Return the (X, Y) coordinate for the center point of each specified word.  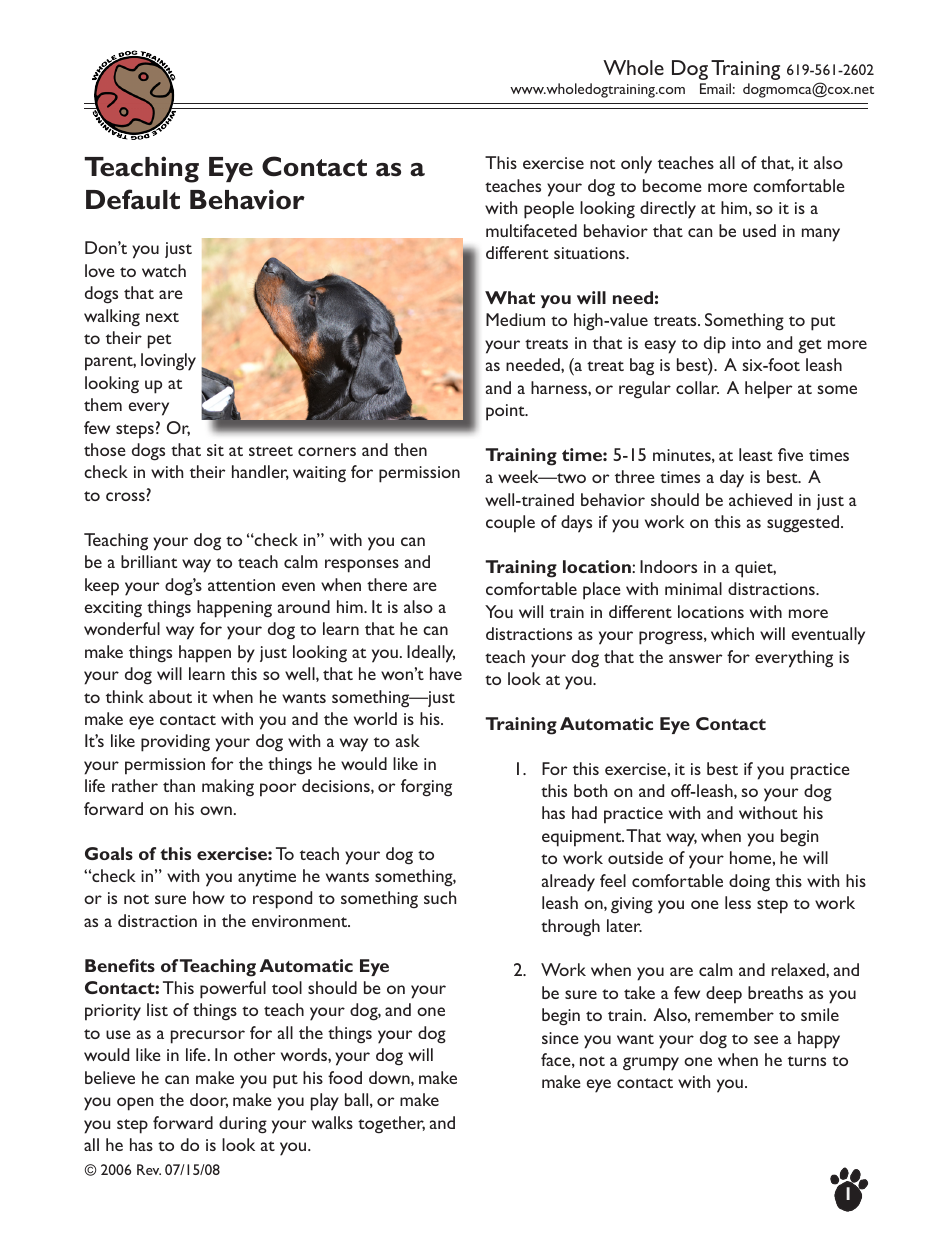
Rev (149, 1169)
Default (133, 199)
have (446, 673)
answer (695, 658)
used (759, 230)
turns (807, 1061)
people (549, 210)
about (170, 696)
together (391, 1124)
